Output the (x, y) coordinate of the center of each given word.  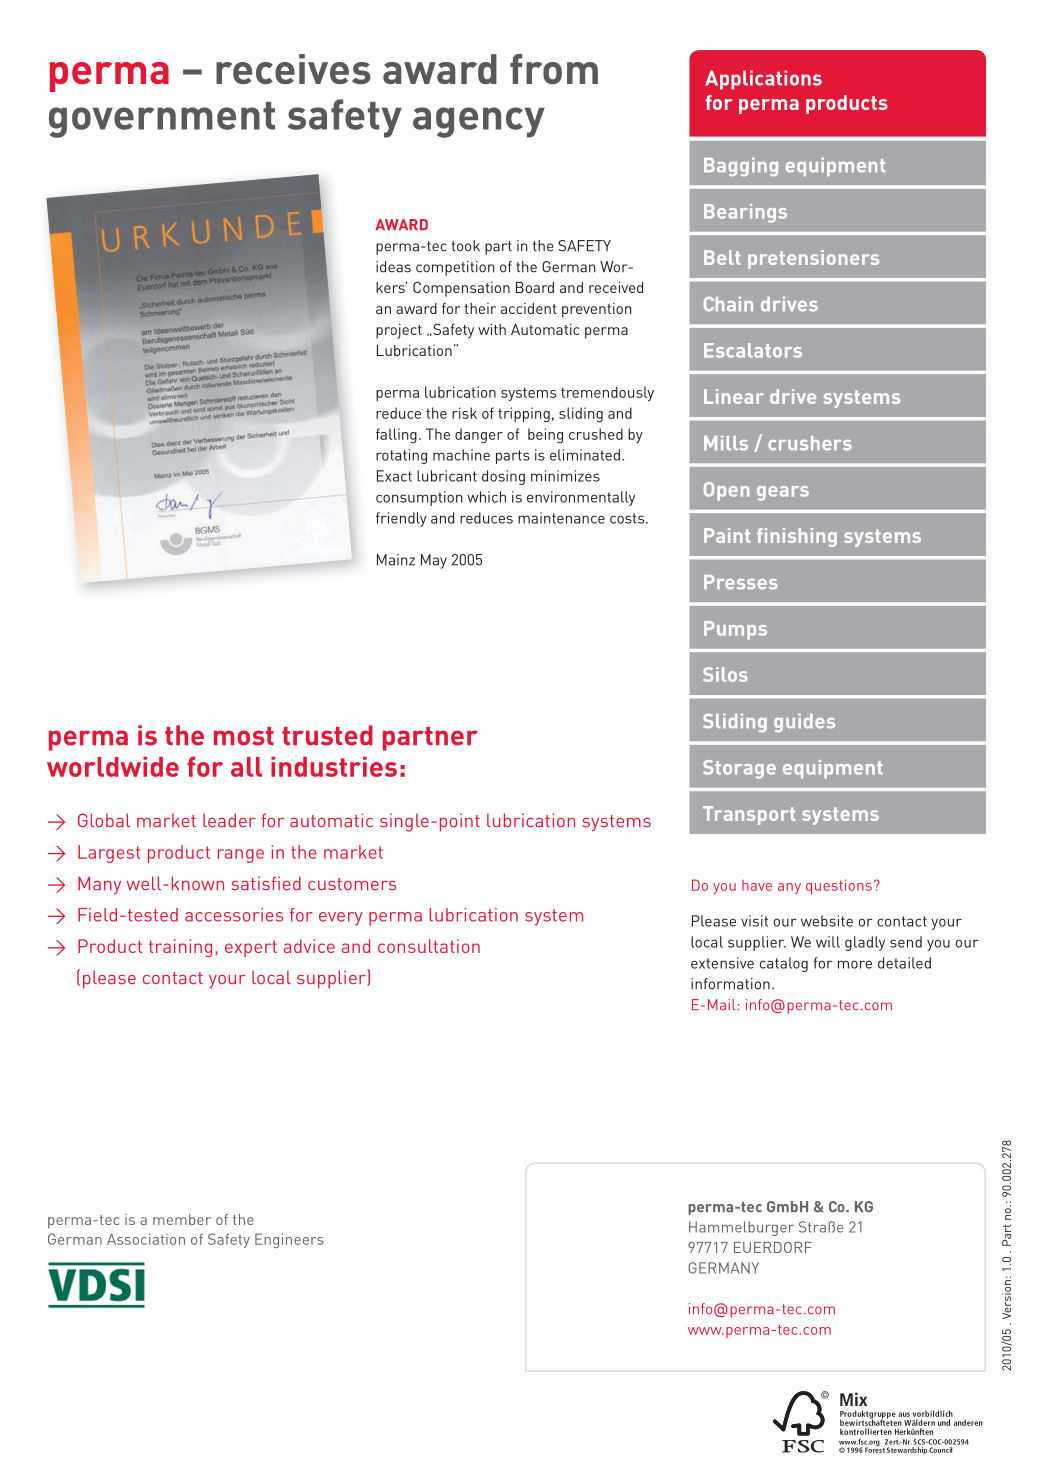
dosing (503, 477)
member (182, 1219)
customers (352, 884)
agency (479, 122)
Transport (749, 815)
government (162, 120)
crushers (810, 443)
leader (229, 820)
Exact (394, 476)
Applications (763, 80)
